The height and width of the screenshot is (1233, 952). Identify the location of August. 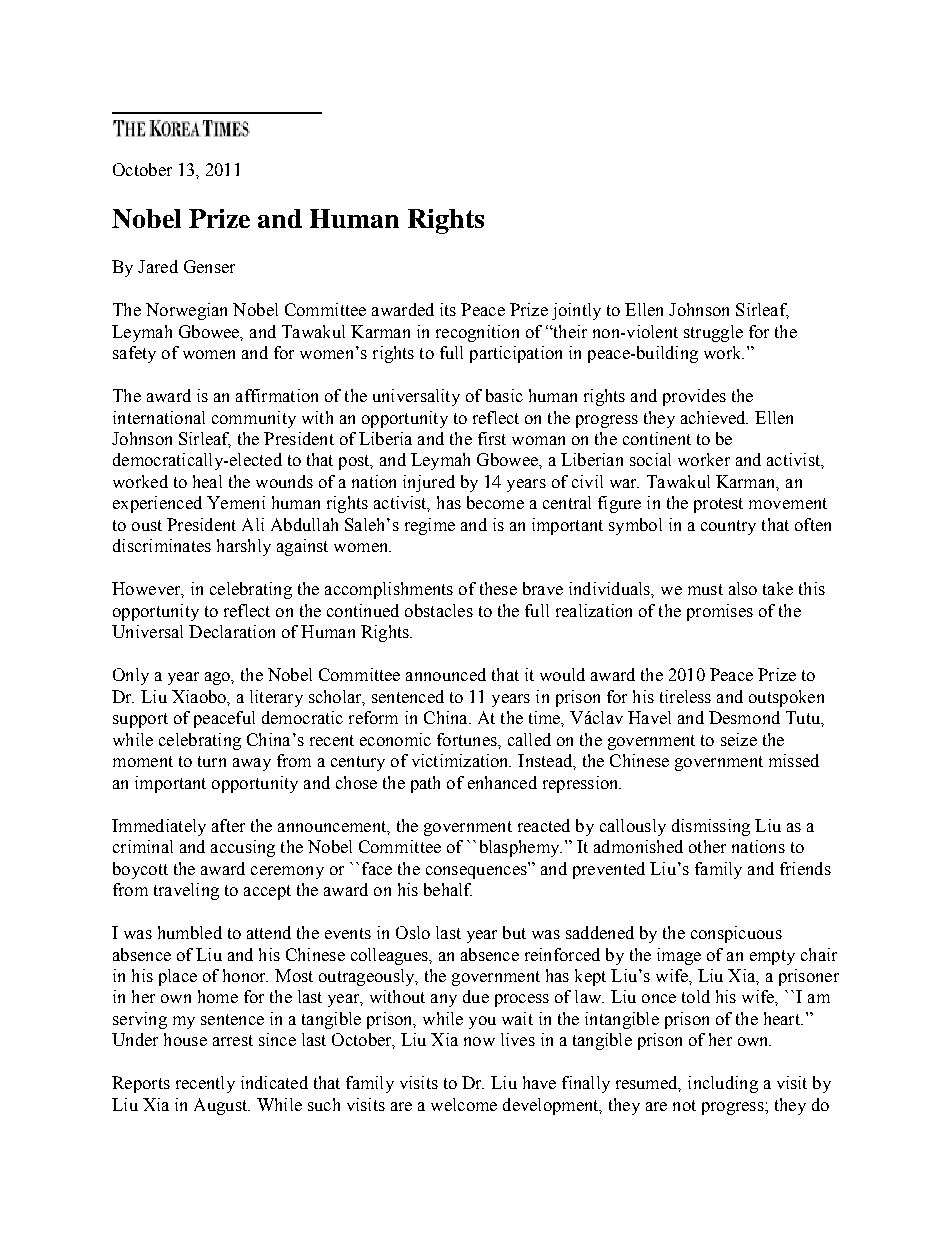
(222, 1106).
